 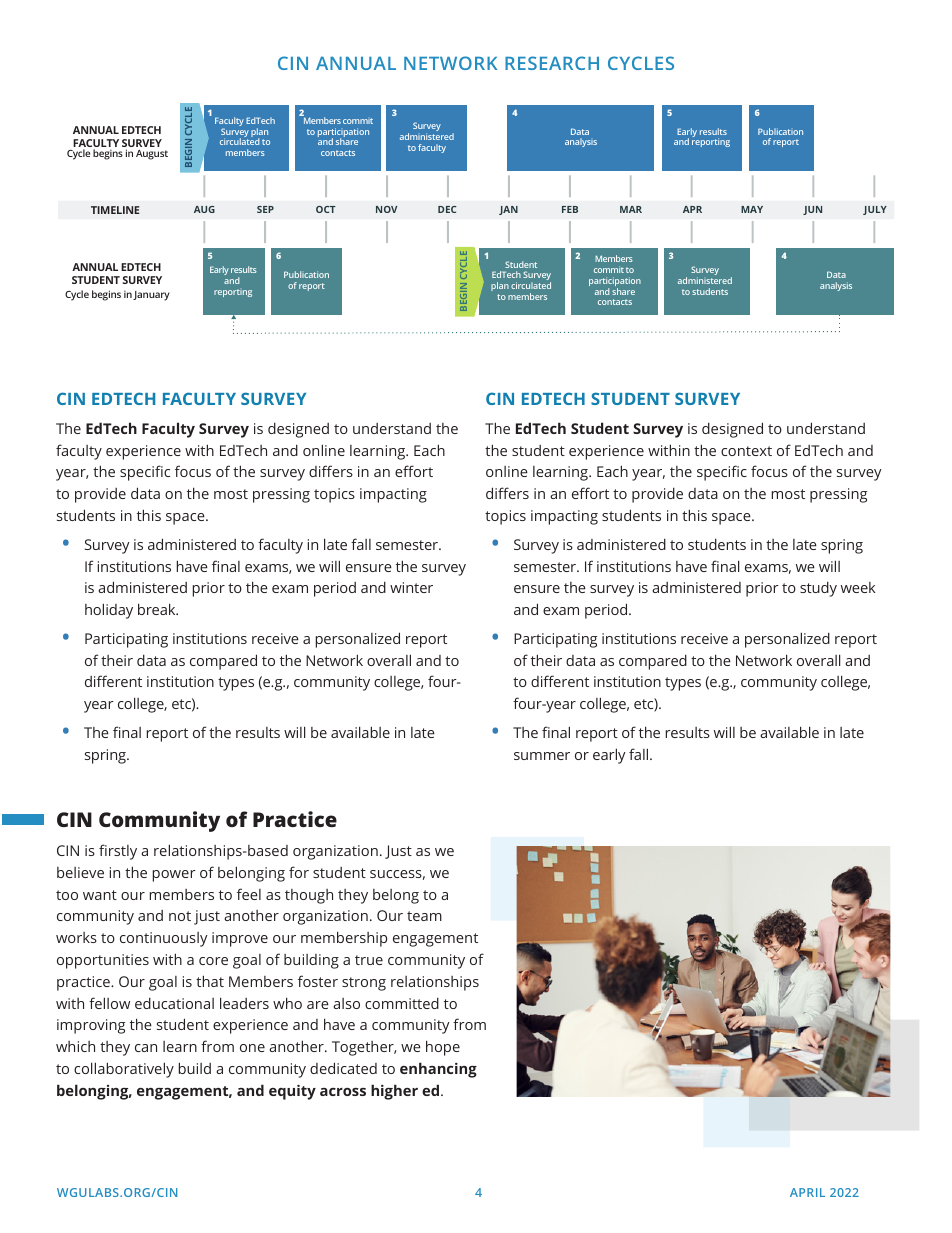 I want to click on firstly, so click(x=118, y=852).
